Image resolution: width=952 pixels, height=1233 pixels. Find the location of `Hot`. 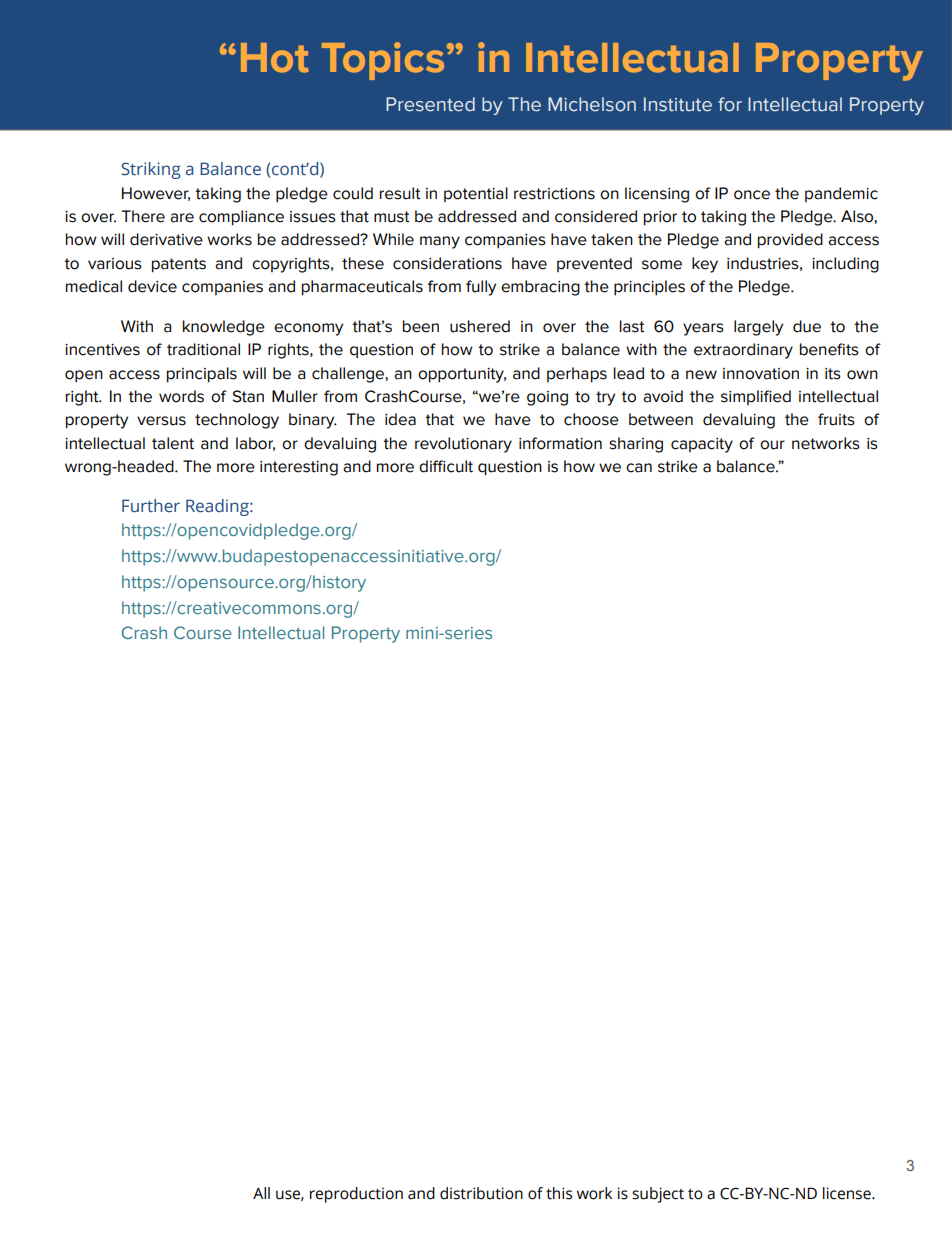

Hot is located at coordinates (275, 58).
